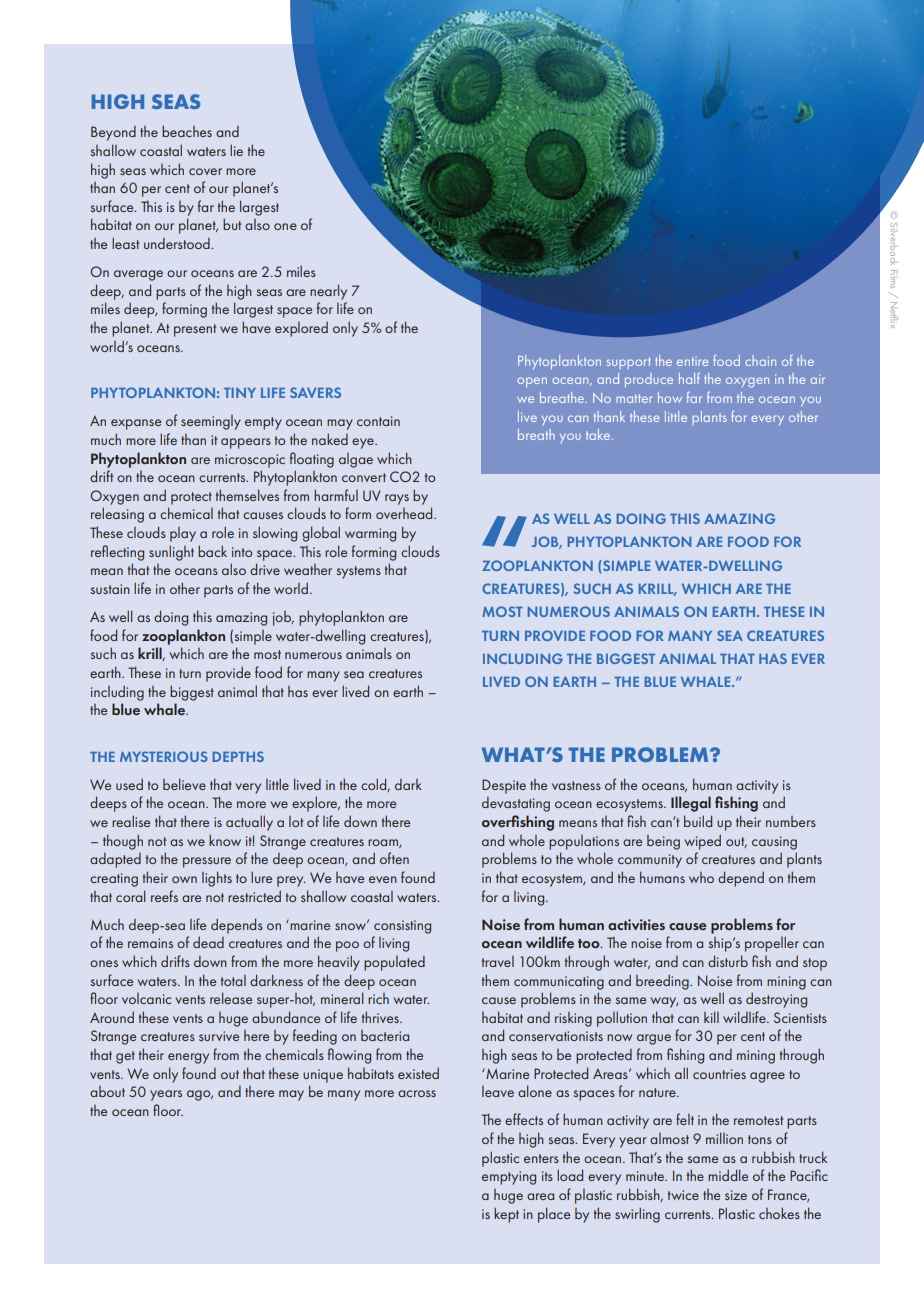 Image resolution: width=924 pixels, height=1308 pixels. I want to click on cover, so click(205, 171).
